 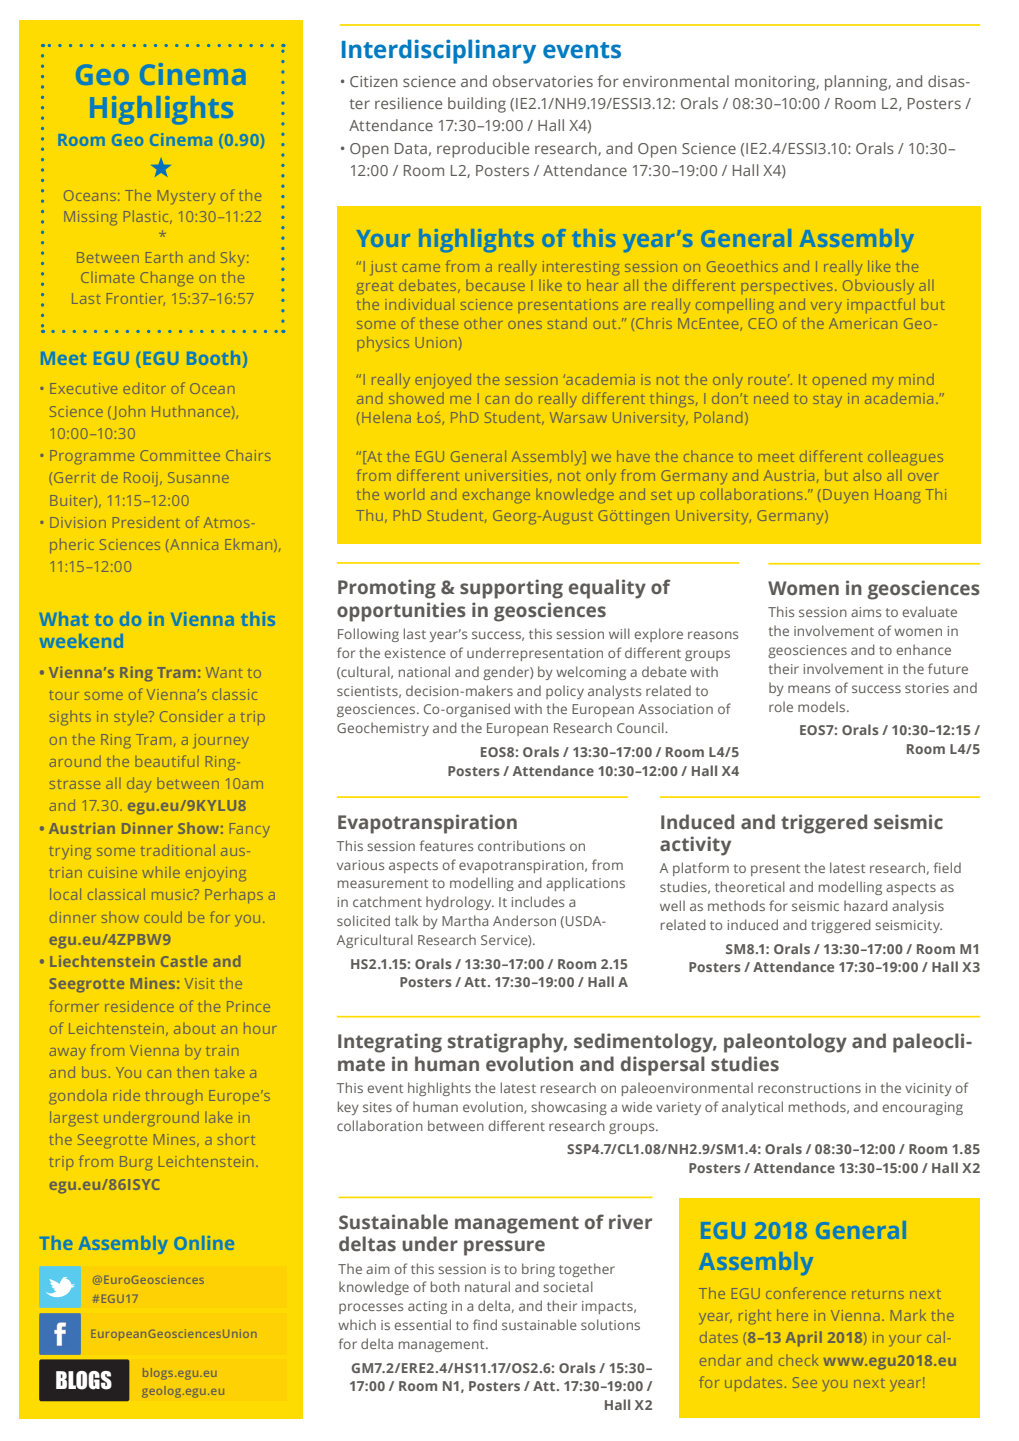 I want to click on universities, so click(x=508, y=476).
